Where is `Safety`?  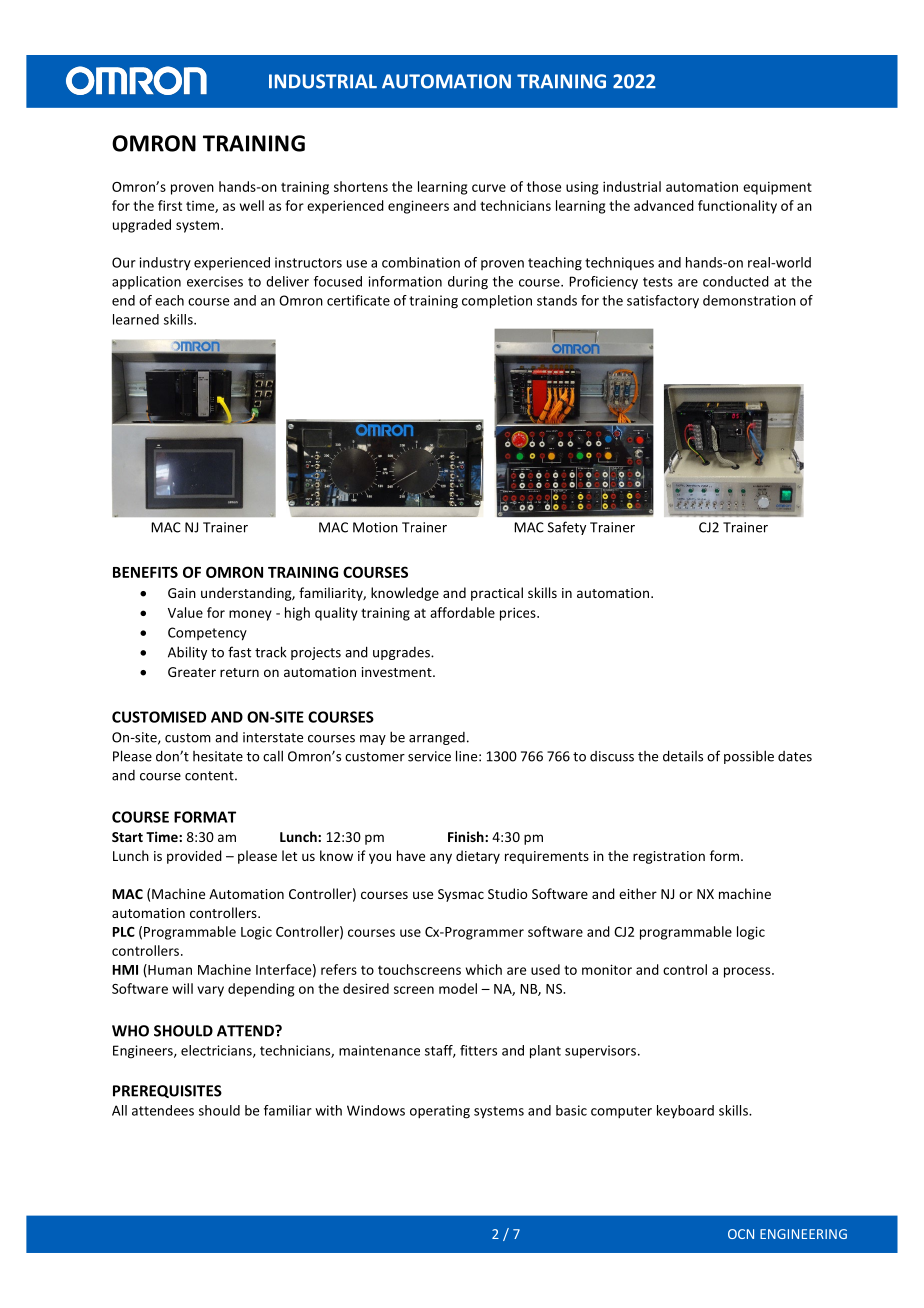
Safety is located at coordinates (567, 528).
